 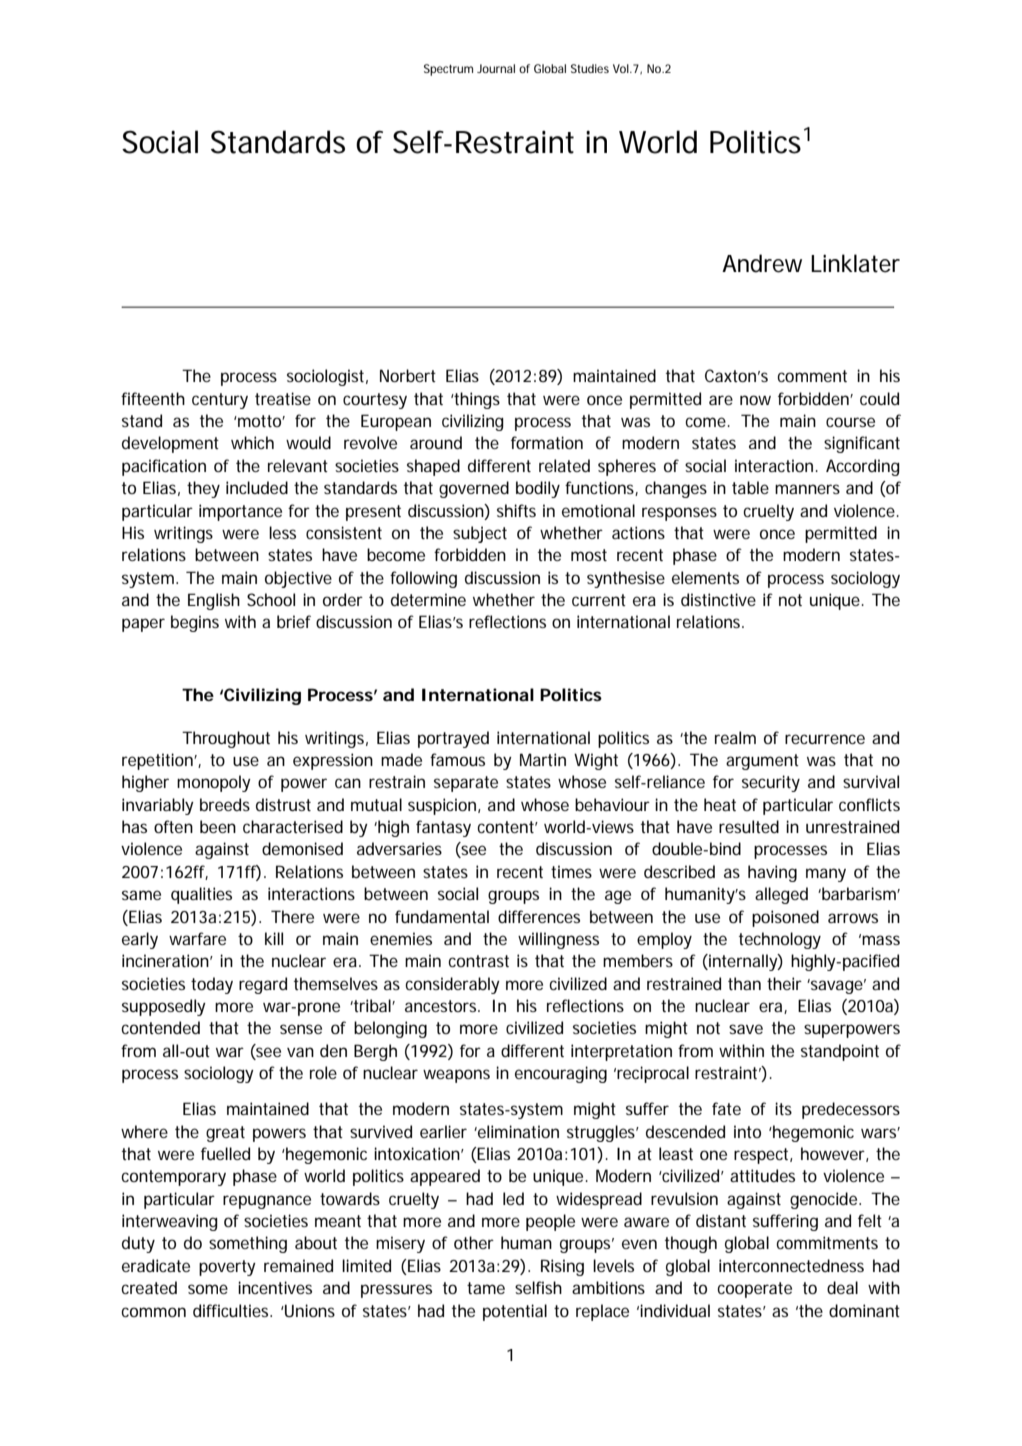 I want to click on portrayed, so click(x=453, y=739).
